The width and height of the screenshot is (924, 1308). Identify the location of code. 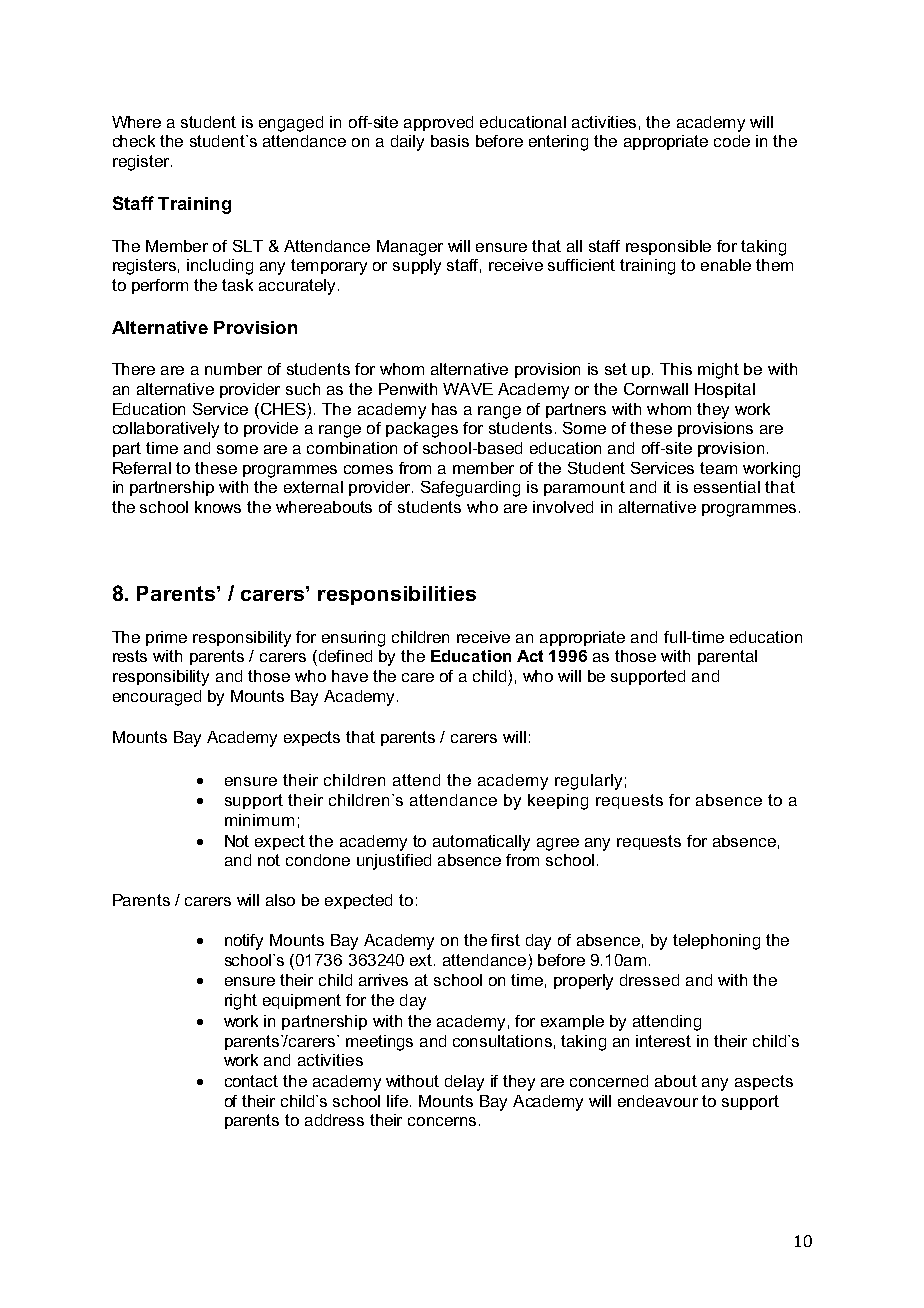
(732, 141).
